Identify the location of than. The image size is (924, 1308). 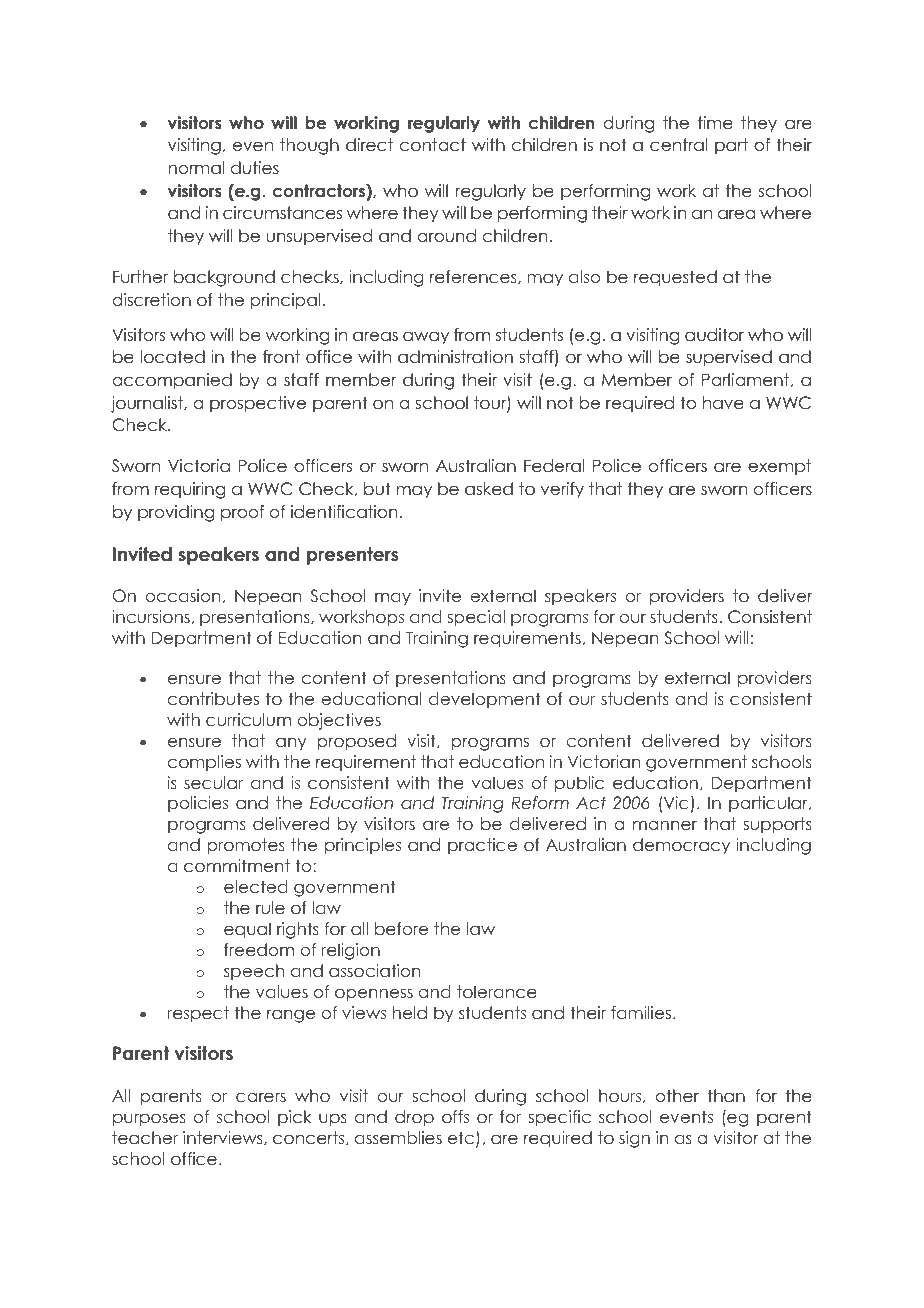
(726, 1095).
